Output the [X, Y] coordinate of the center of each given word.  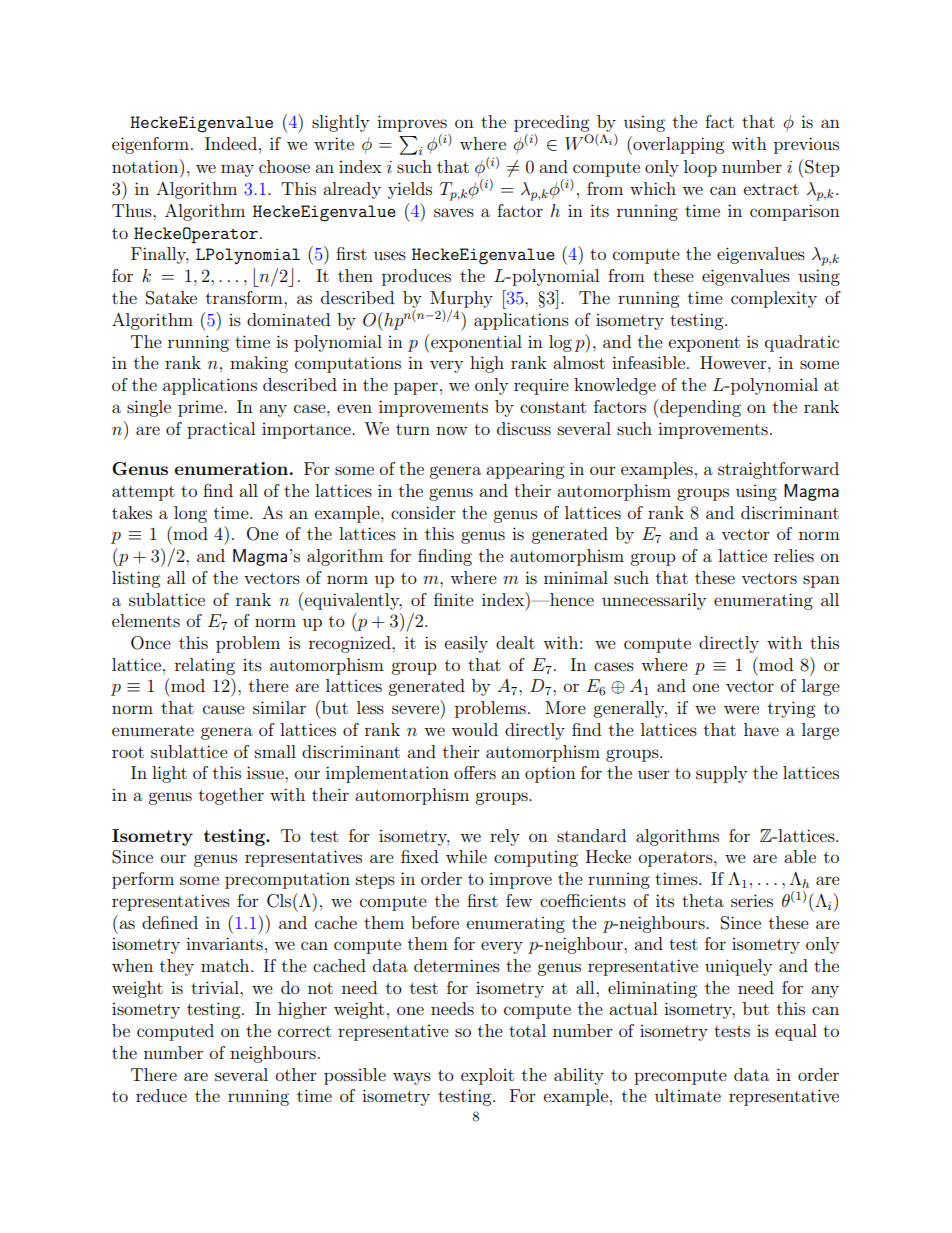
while [466, 856]
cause [224, 709]
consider [423, 512]
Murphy [461, 299]
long [190, 514]
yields [410, 190]
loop [700, 168]
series [752, 900]
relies [794, 555]
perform [143, 880]
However [734, 362]
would [474, 729]
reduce [161, 1095]
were [741, 709]
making [259, 364]
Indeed [231, 143]
